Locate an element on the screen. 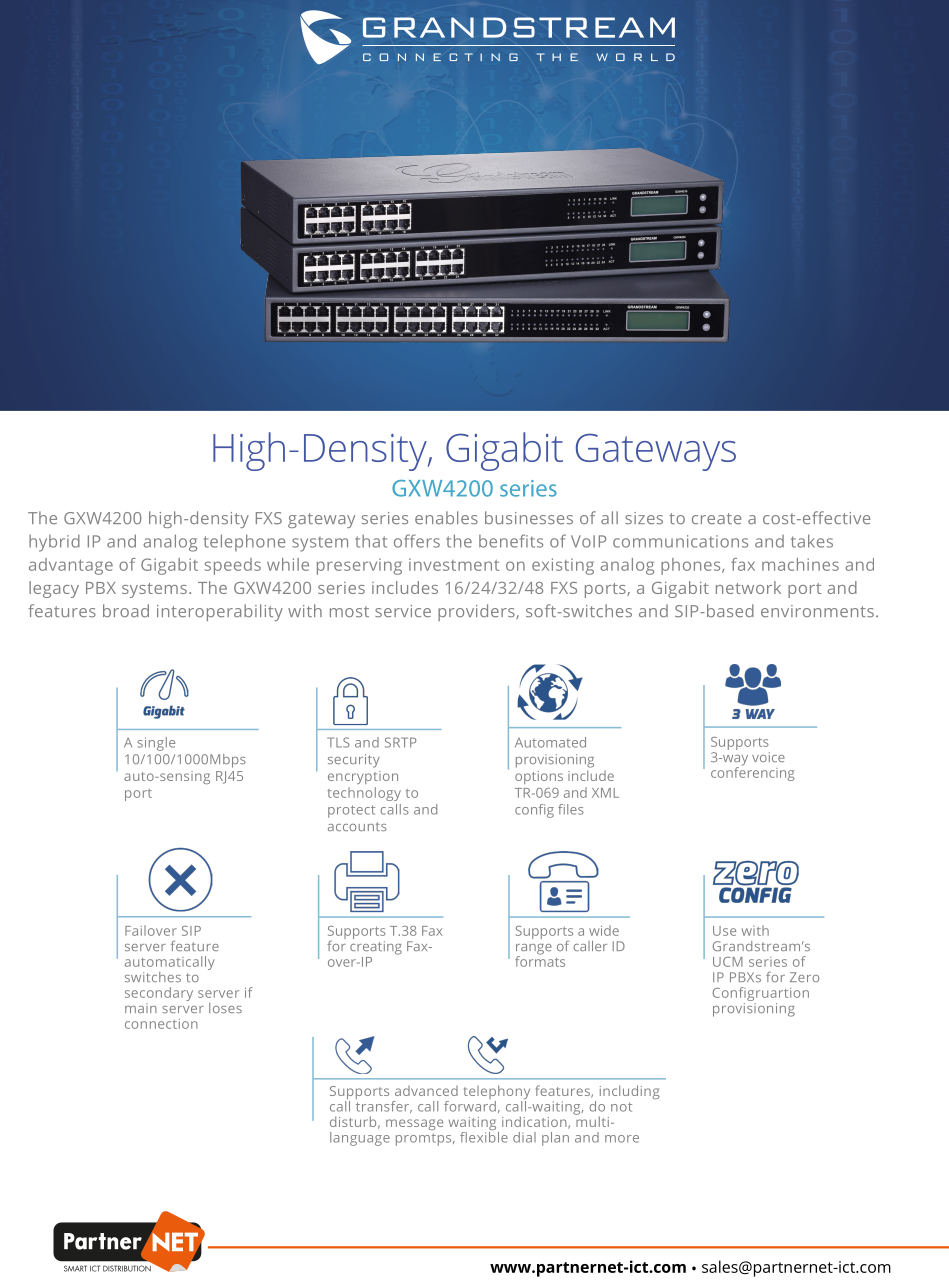  creating is located at coordinates (376, 946).
